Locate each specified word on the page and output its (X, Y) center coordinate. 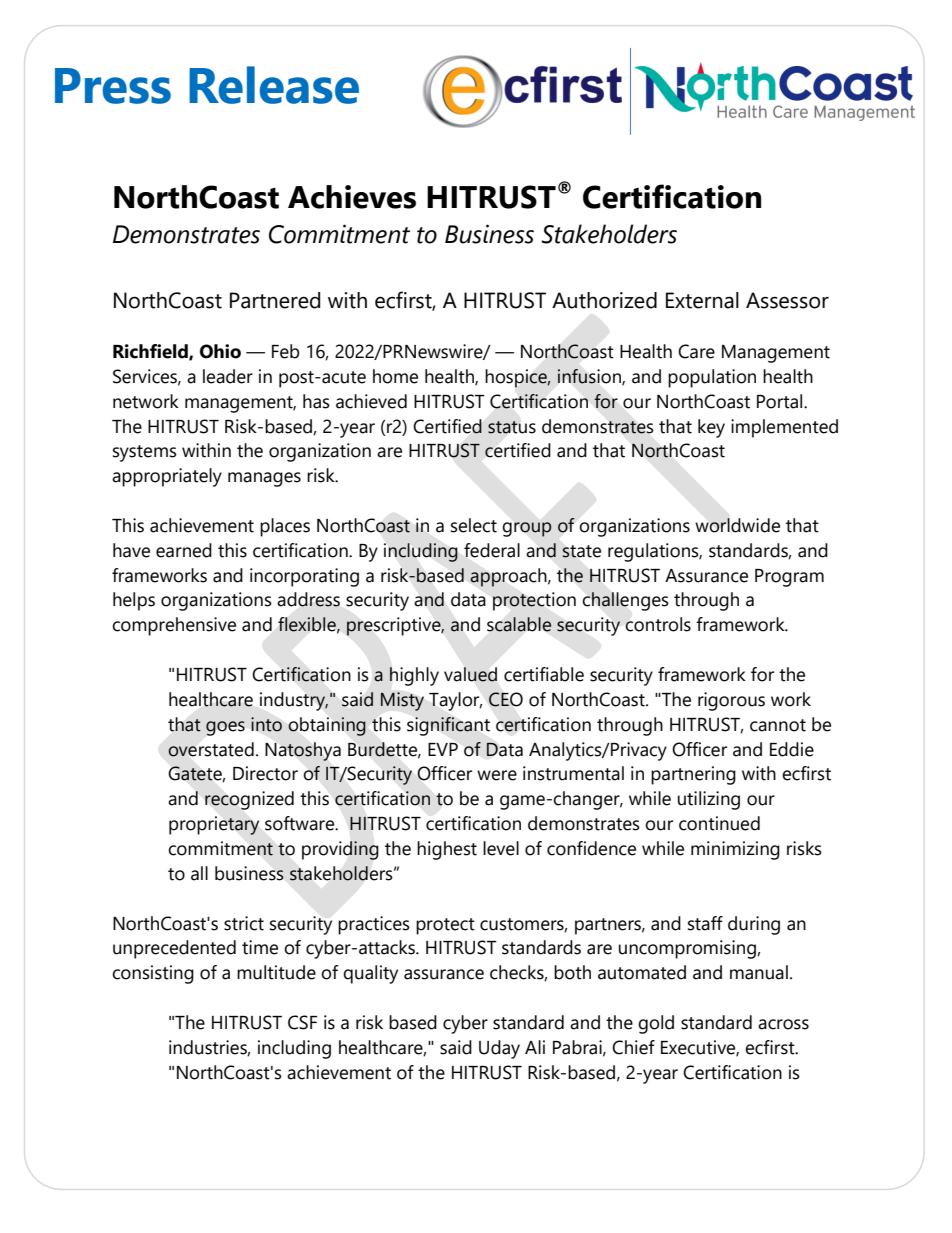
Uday (499, 1049)
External (702, 300)
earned (184, 550)
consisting (153, 974)
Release (274, 85)
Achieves (352, 197)
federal (492, 550)
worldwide (737, 525)
